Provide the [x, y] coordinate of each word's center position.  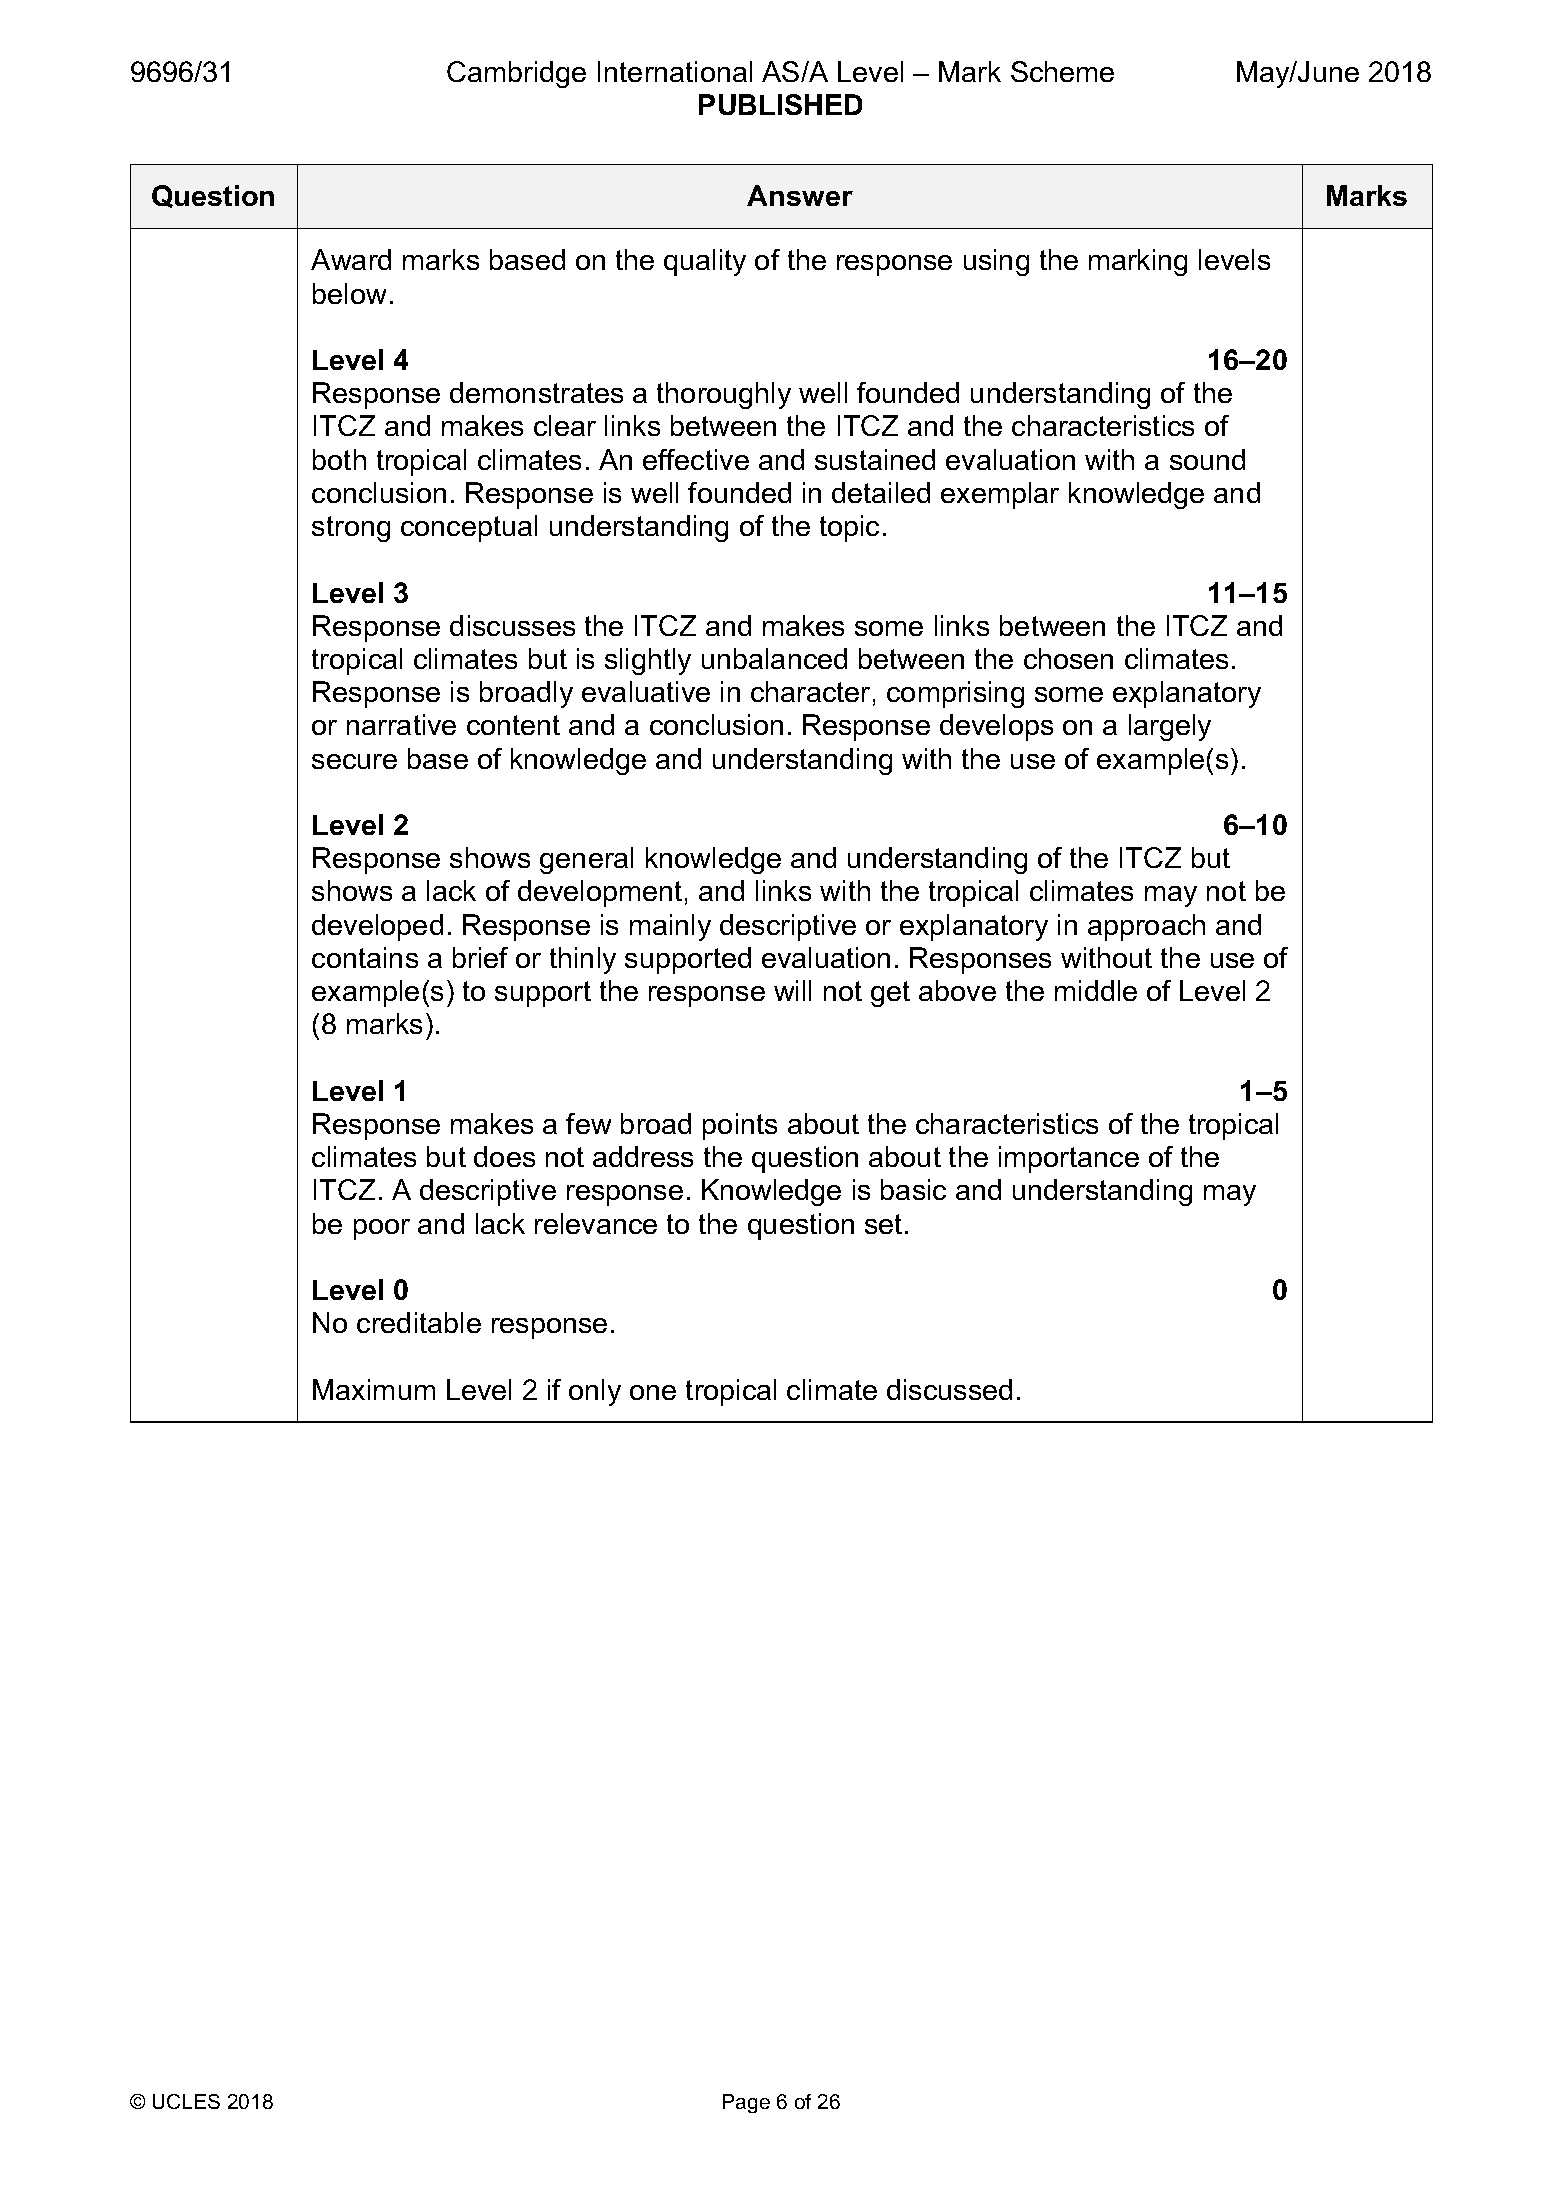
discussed [949, 1389]
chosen [1068, 658]
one [653, 1392]
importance [1069, 1159]
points [740, 1126]
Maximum [374, 1389]
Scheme [1062, 71]
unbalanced [774, 658]
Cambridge [516, 74]
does [504, 1156]
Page [746, 2103]
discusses [512, 625]
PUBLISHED [780, 104]
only [595, 1392]
